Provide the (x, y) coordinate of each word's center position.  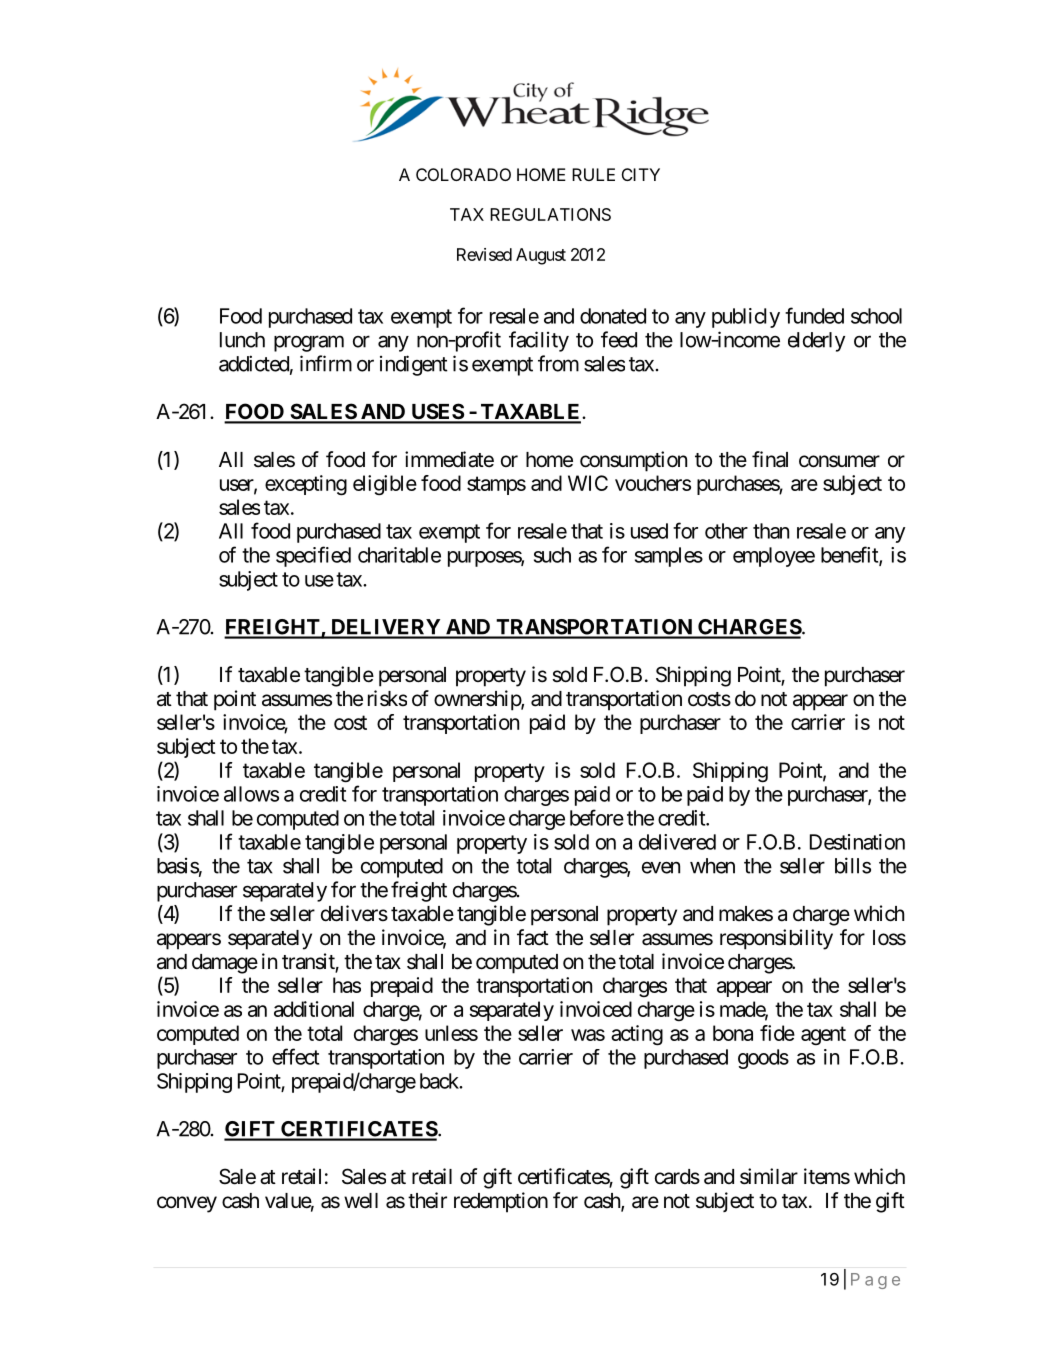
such (552, 555)
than (771, 531)
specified (313, 556)
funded (814, 315)
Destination (857, 842)
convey (187, 1204)
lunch (242, 340)
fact (533, 937)
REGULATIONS (550, 214)
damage (225, 964)
